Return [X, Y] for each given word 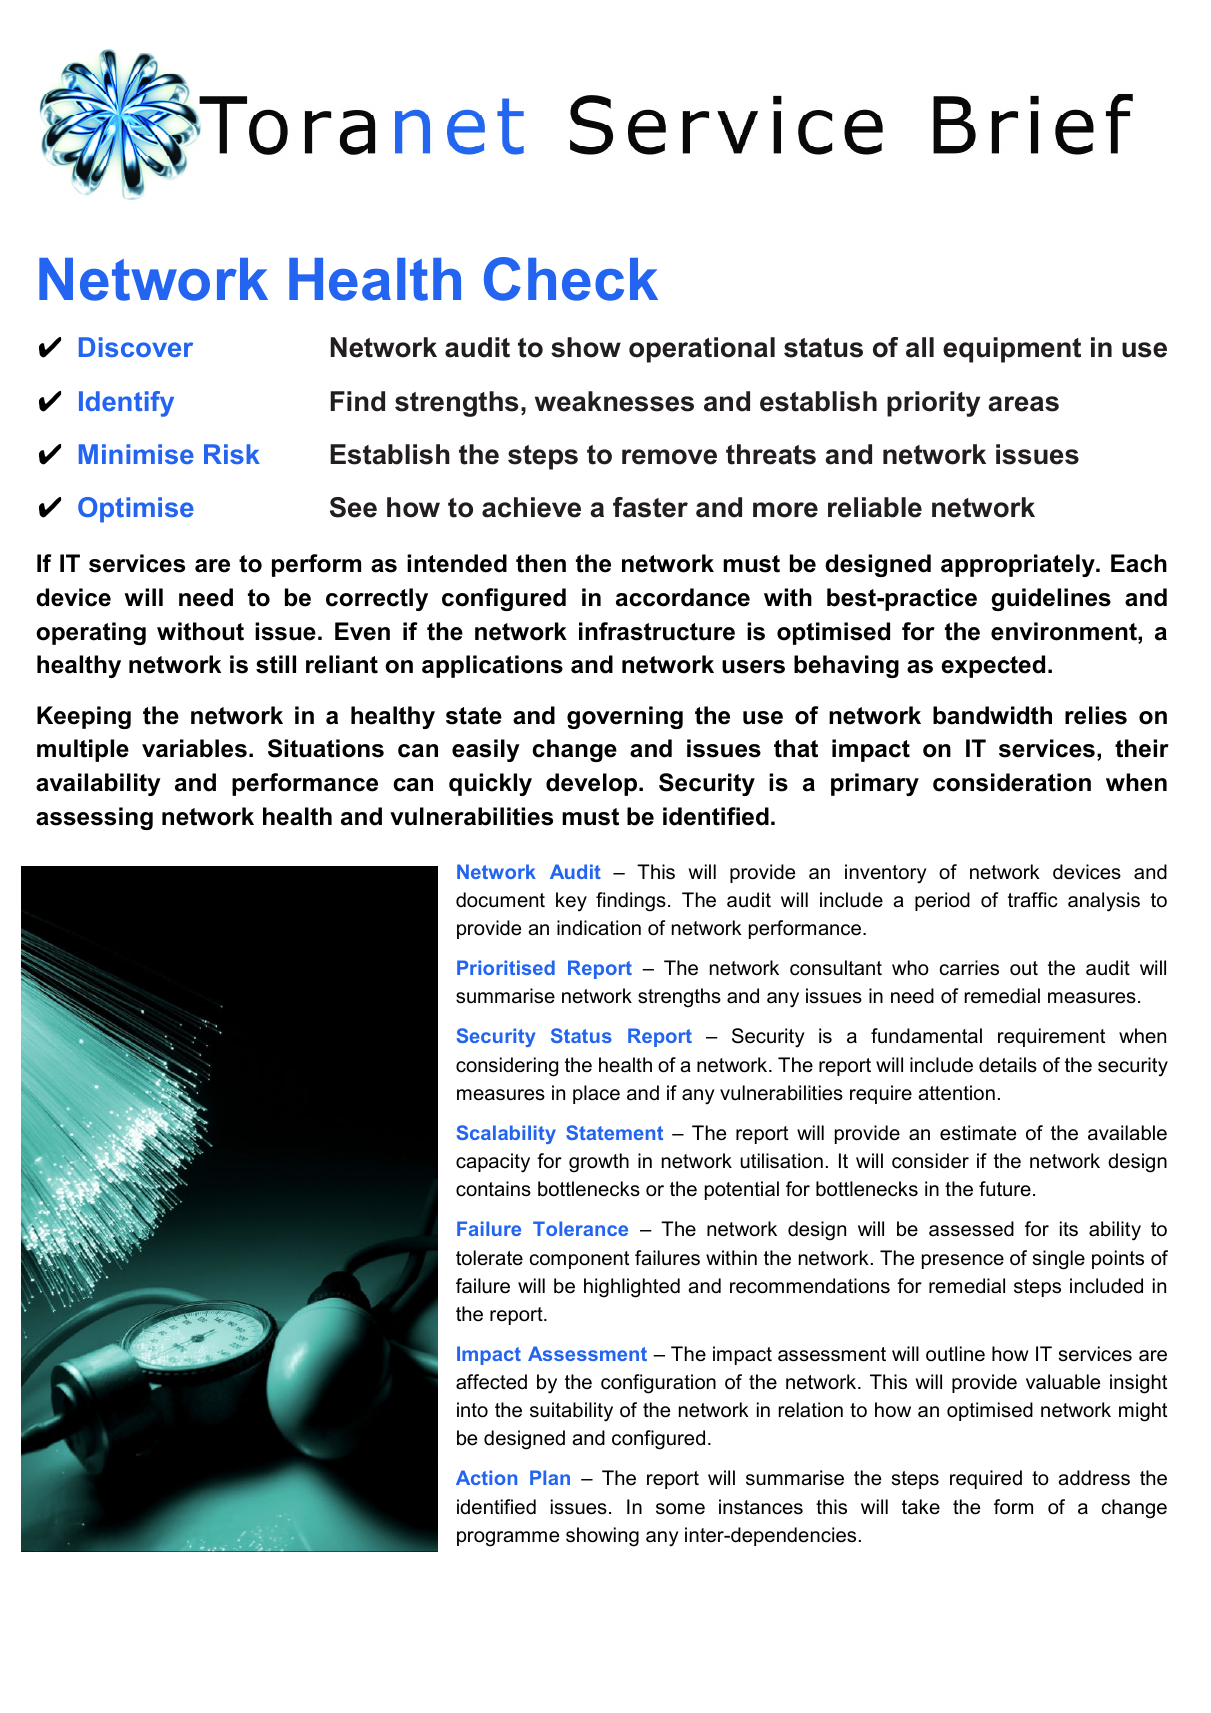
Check [571, 279]
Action [486, 1477]
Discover [136, 347]
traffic [1033, 900]
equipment [1012, 350]
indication [599, 928]
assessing [94, 818]
